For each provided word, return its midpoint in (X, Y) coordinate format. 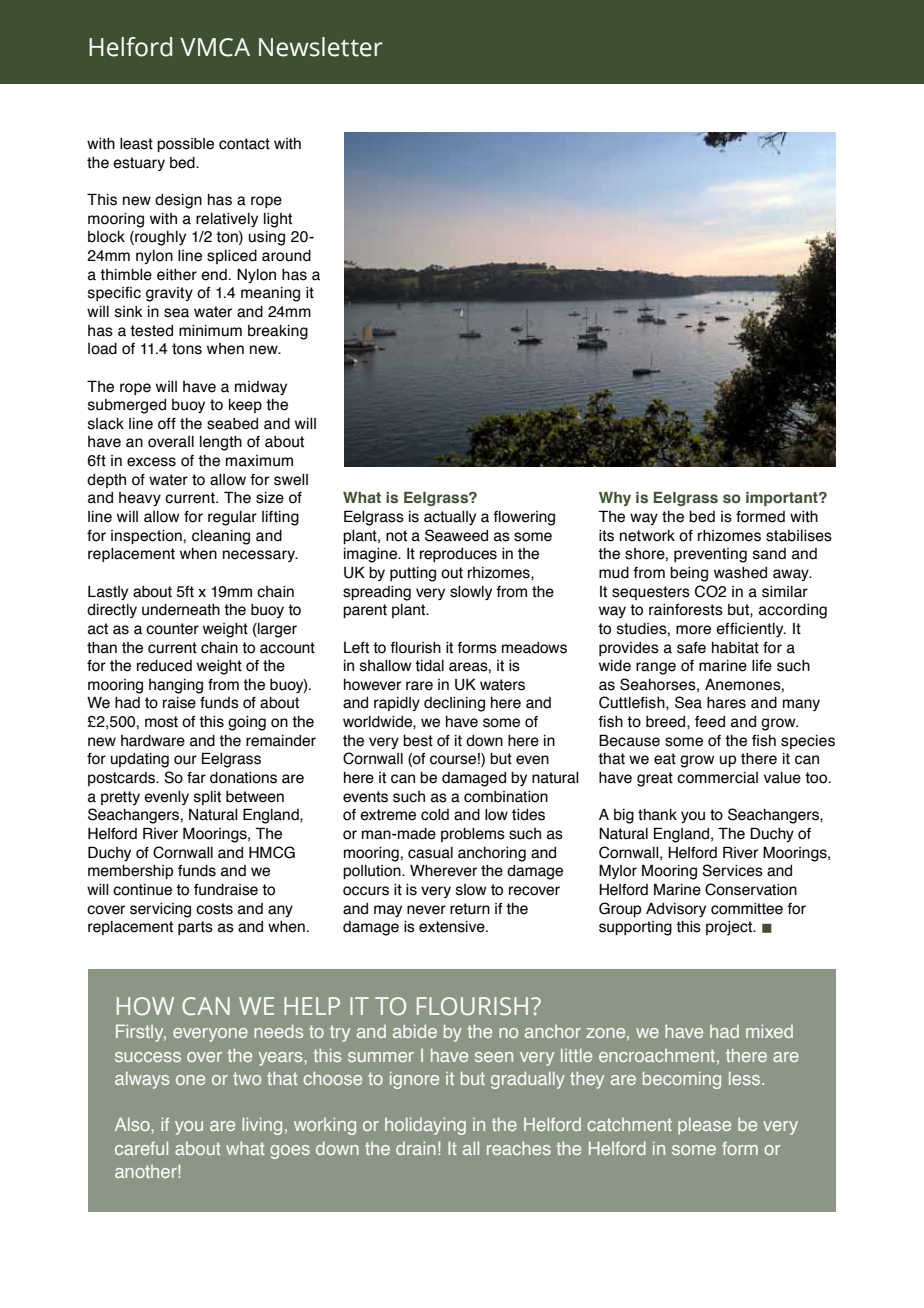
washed (740, 573)
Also (133, 1124)
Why (615, 499)
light (278, 220)
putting (413, 574)
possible (185, 145)
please (704, 1126)
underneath (181, 610)
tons (187, 349)
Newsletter (321, 47)
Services (732, 870)
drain (416, 1148)
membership (130, 872)
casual (430, 853)
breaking (278, 332)
